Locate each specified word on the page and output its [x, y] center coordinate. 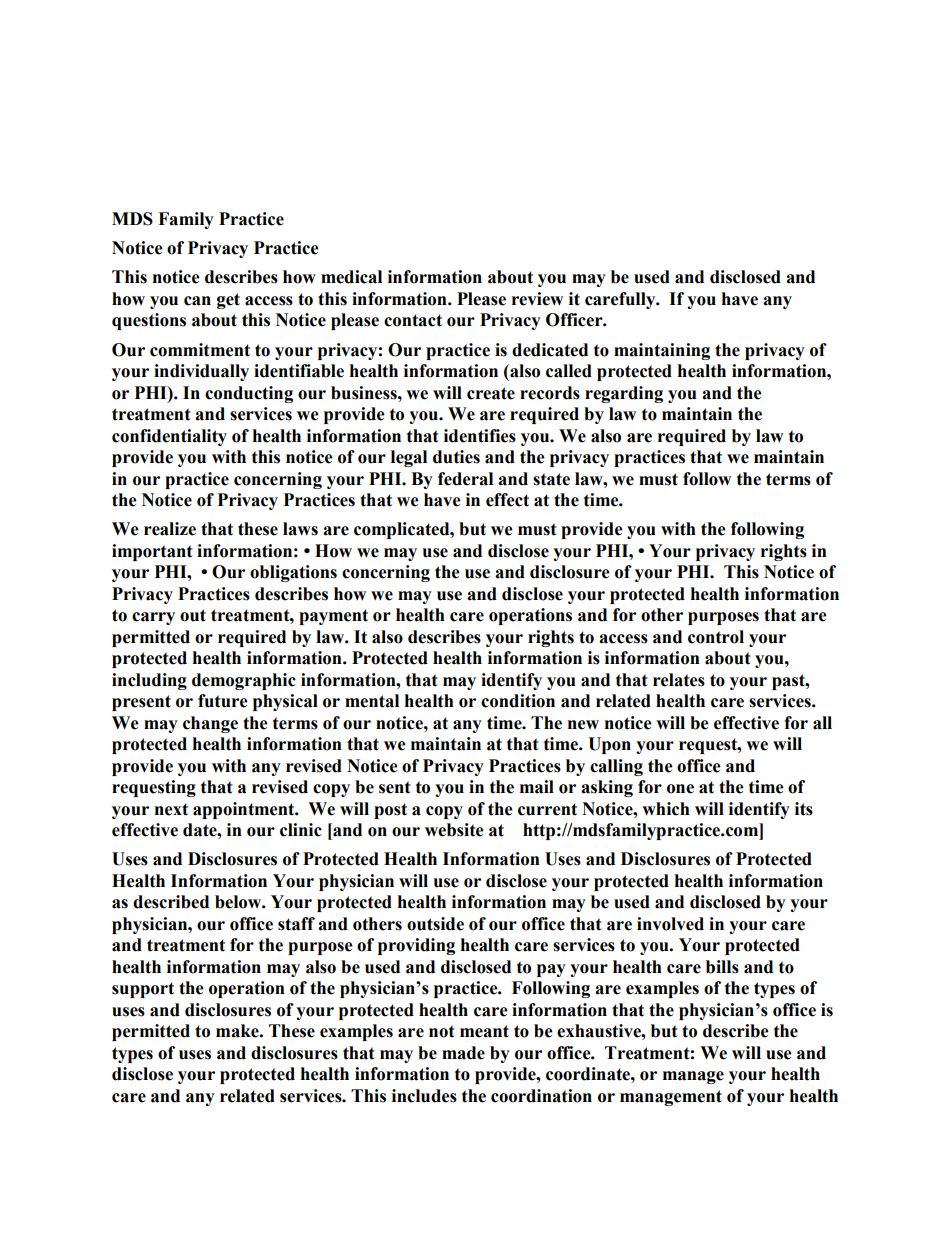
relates [679, 680]
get [228, 301]
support [143, 990]
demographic [244, 681]
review [537, 299]
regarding [624, 394]
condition [518, 701]
